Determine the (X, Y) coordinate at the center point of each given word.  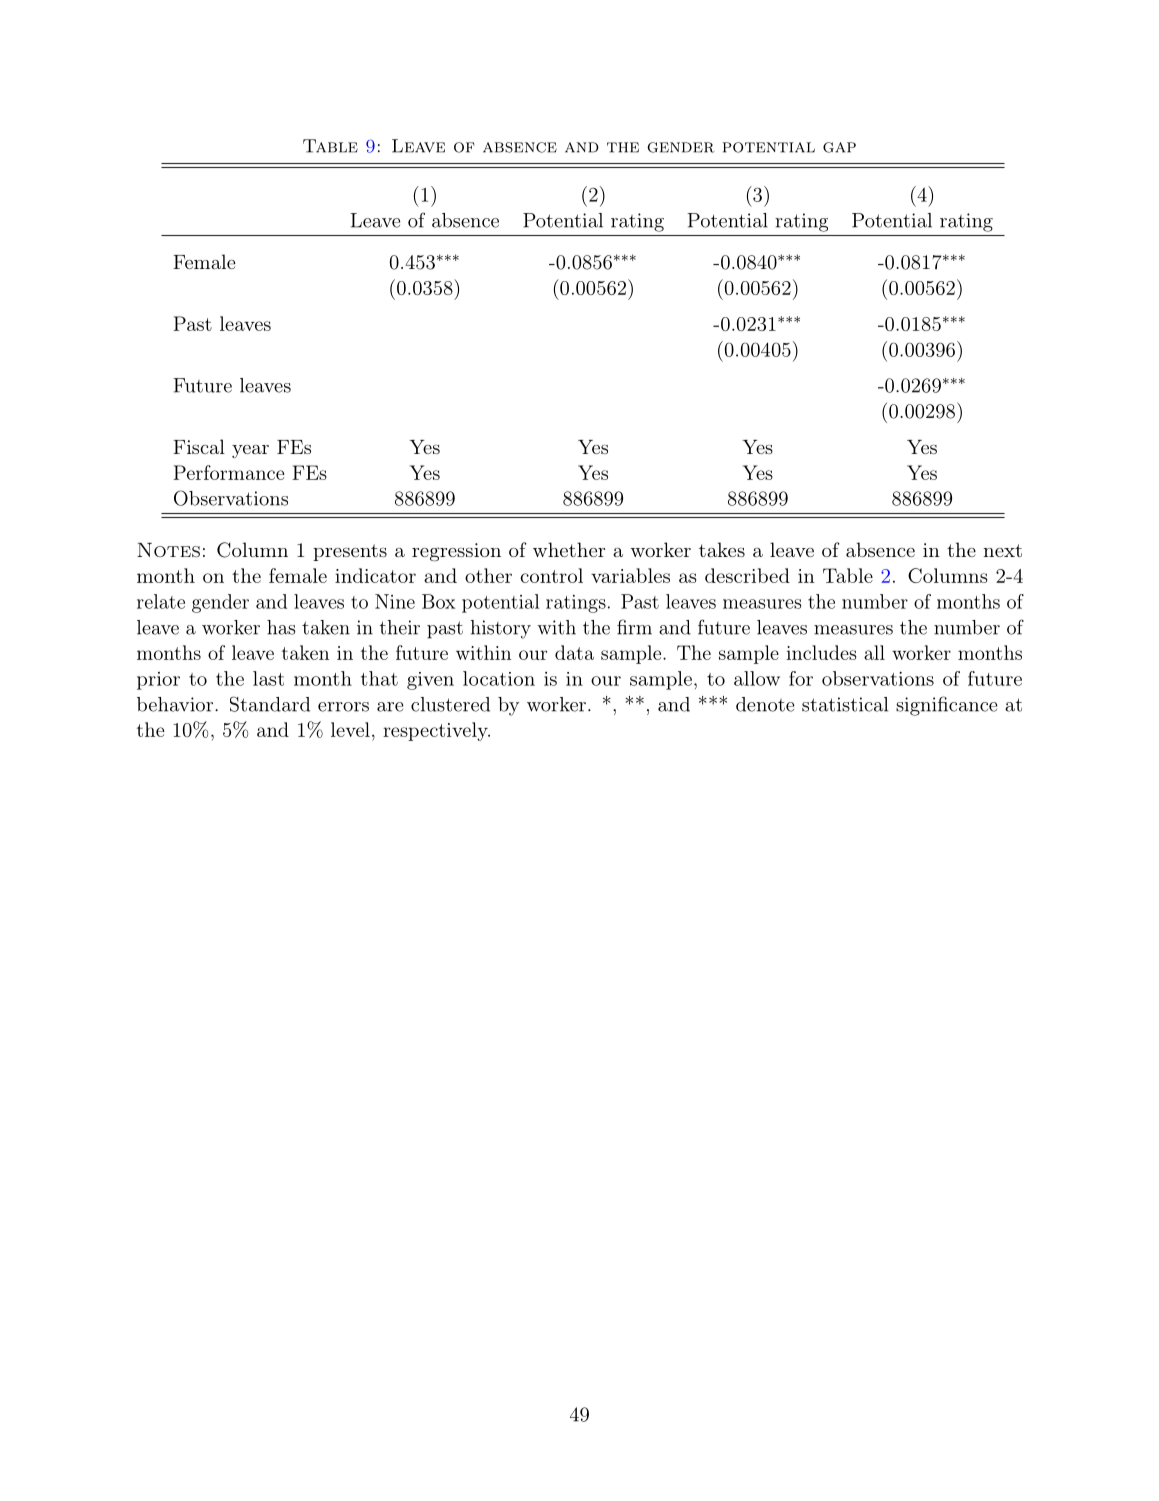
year (250, 451)
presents (350, 552)
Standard (270, 704)
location (499, 678)
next (1003, 550)
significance (947, 706)
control (551, 575)
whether (569, 549)
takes (722, 549)
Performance (228, 472)
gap (839, 147)
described (747, 575)
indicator (375, 575)
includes (821, 652)
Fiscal (199, 446)
